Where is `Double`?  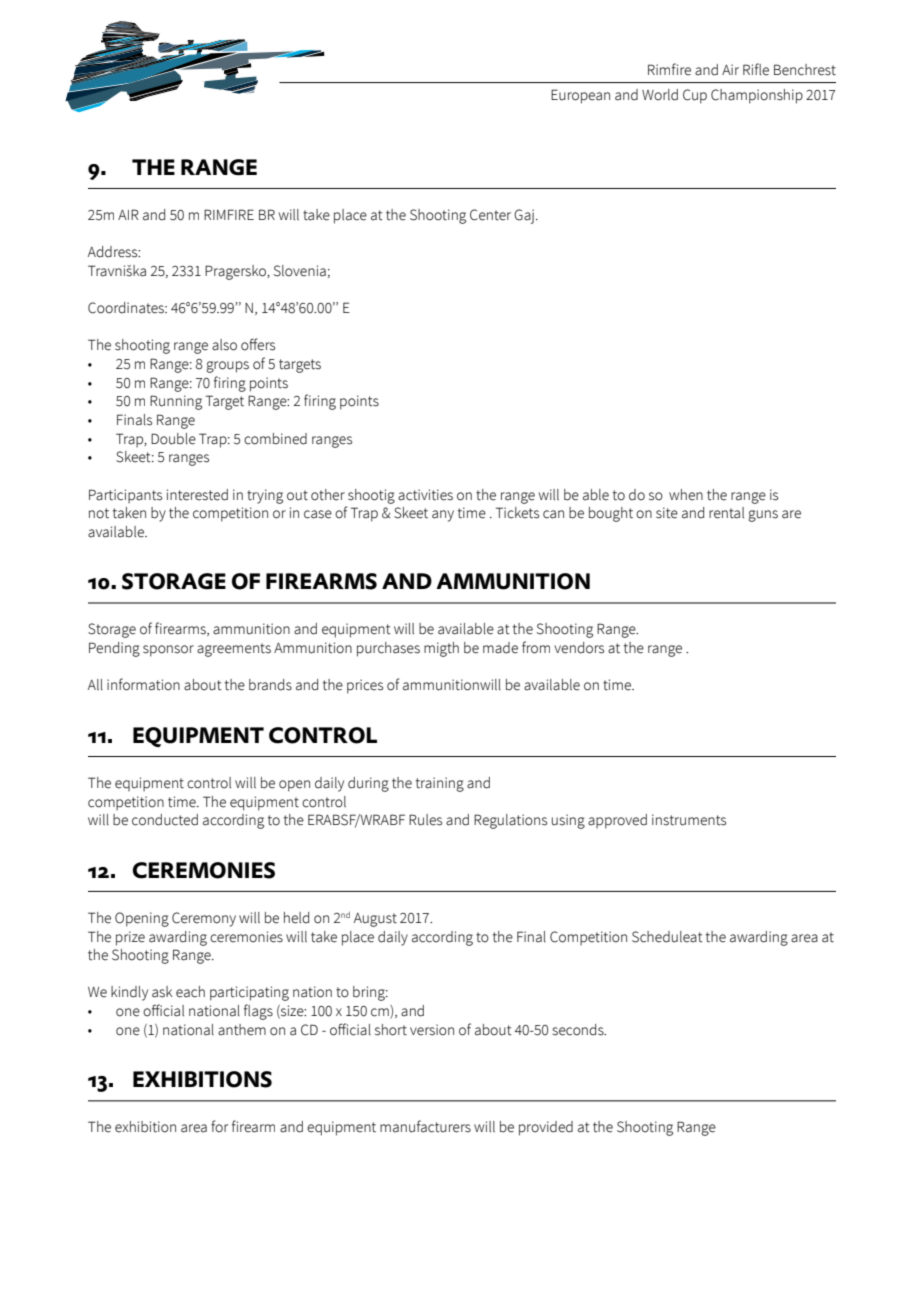 Double is located at coordinates (173, 439).
